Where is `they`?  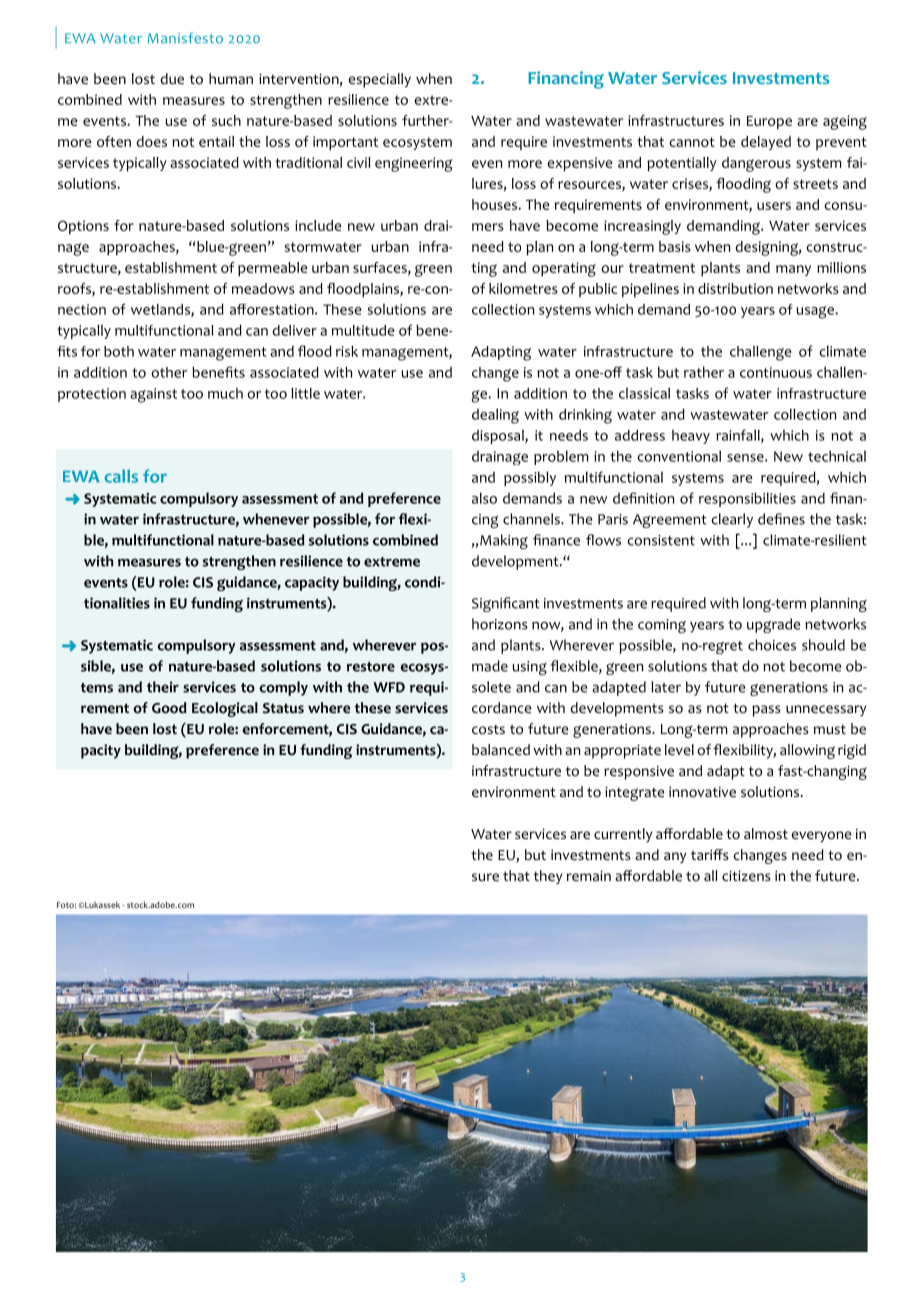
they is located at coordinates (548, 877).
